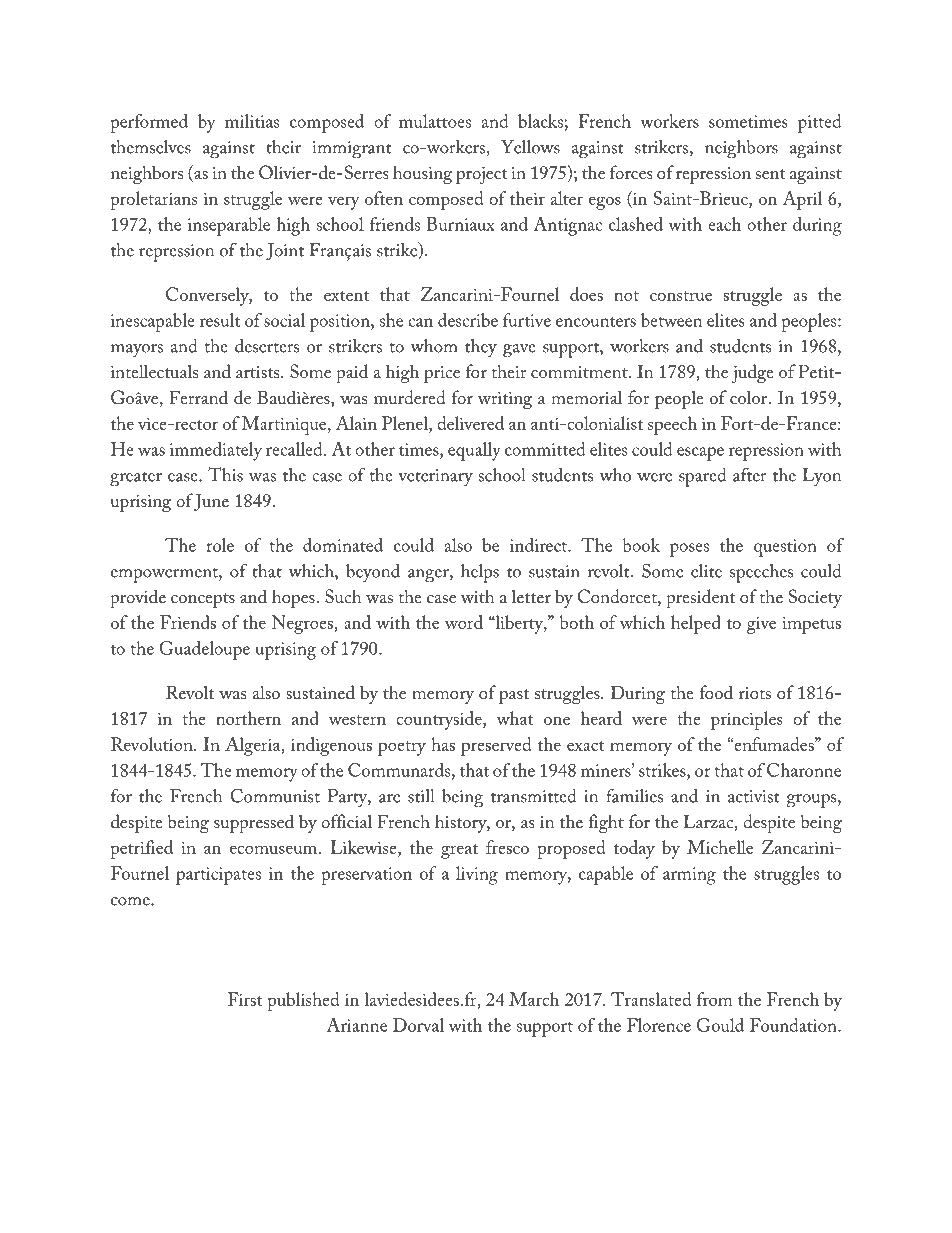  I want to click on March, so click(534, 999).
